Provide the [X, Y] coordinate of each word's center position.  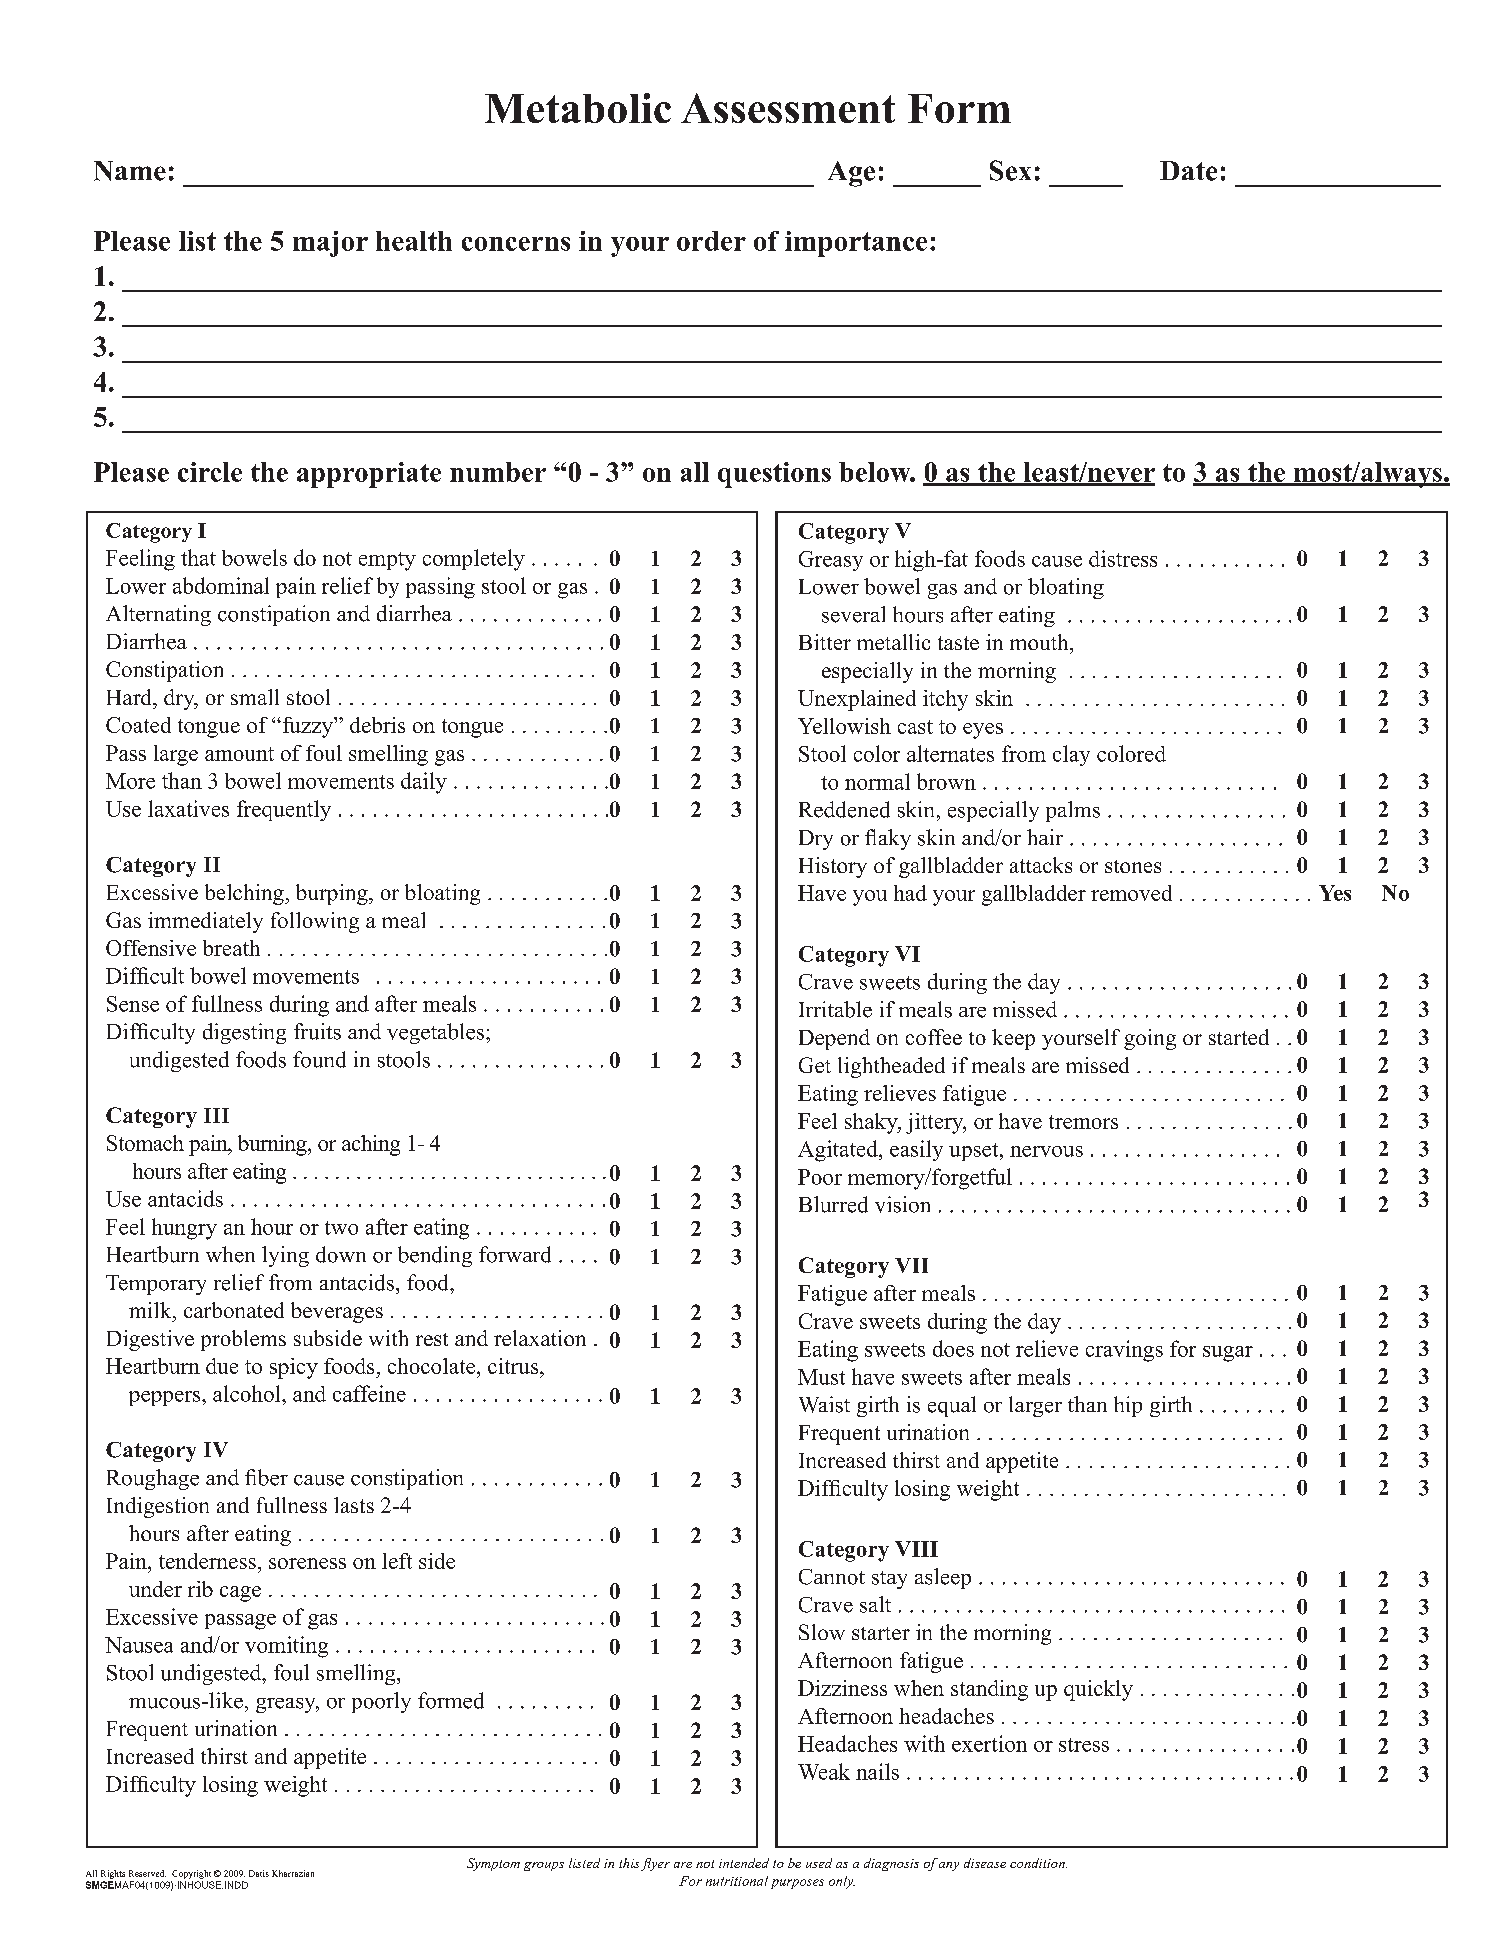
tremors [1083, 1122]
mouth [1040, 642]
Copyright [191, 1874]
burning [273, 1145]
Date [1188, 171]
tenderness [207, 1561]
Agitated [839, 1151]
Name [130, 171]
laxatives [188, 808]
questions [774, 475]
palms [1073, 811]
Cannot [832, 1577]
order [711, 241]
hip [1128, 1406]
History [833, 867]
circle [210, 472]
